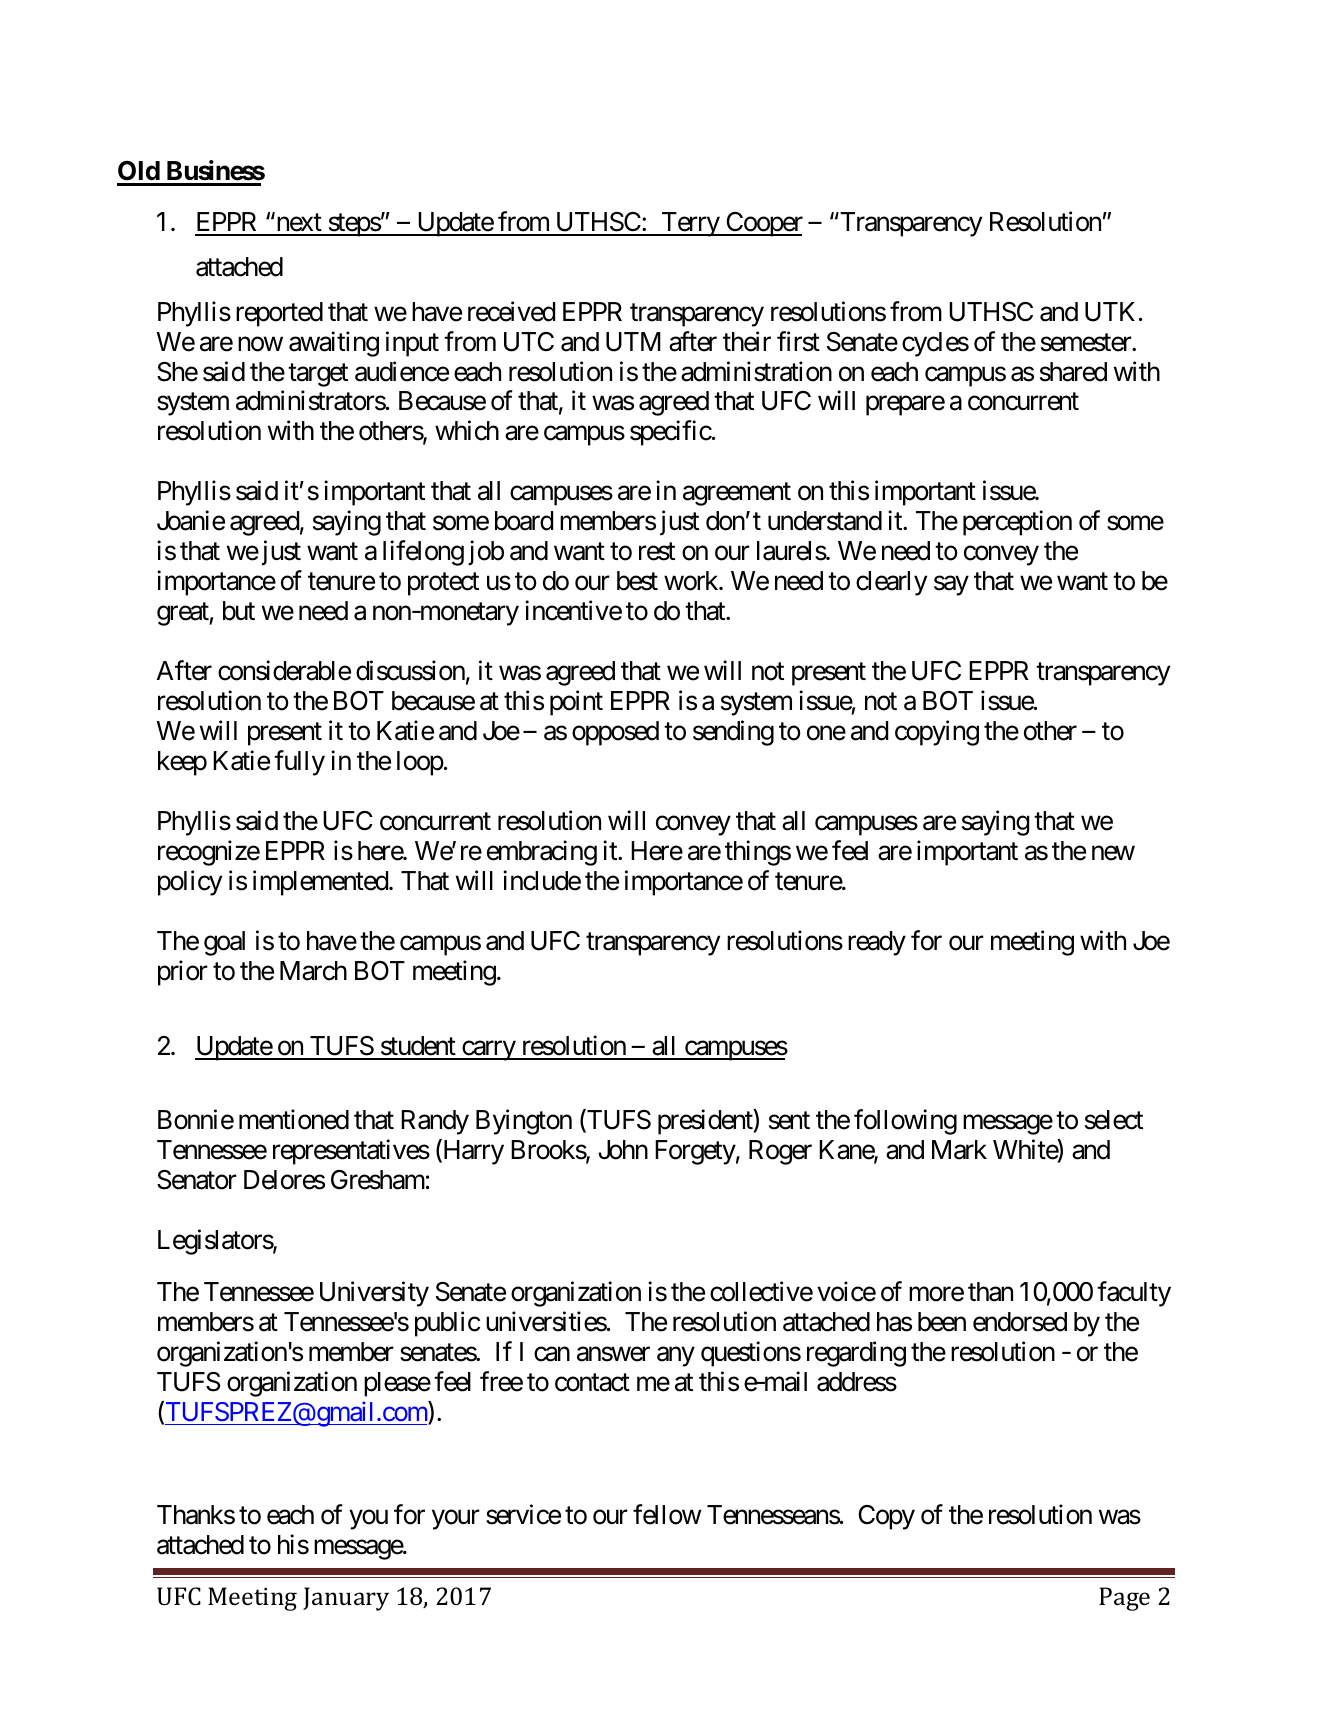 The width and height of the image is (1328, 1719). Describe the element at coordinates (1087, 343) in the image. I see `semester` at that location.
